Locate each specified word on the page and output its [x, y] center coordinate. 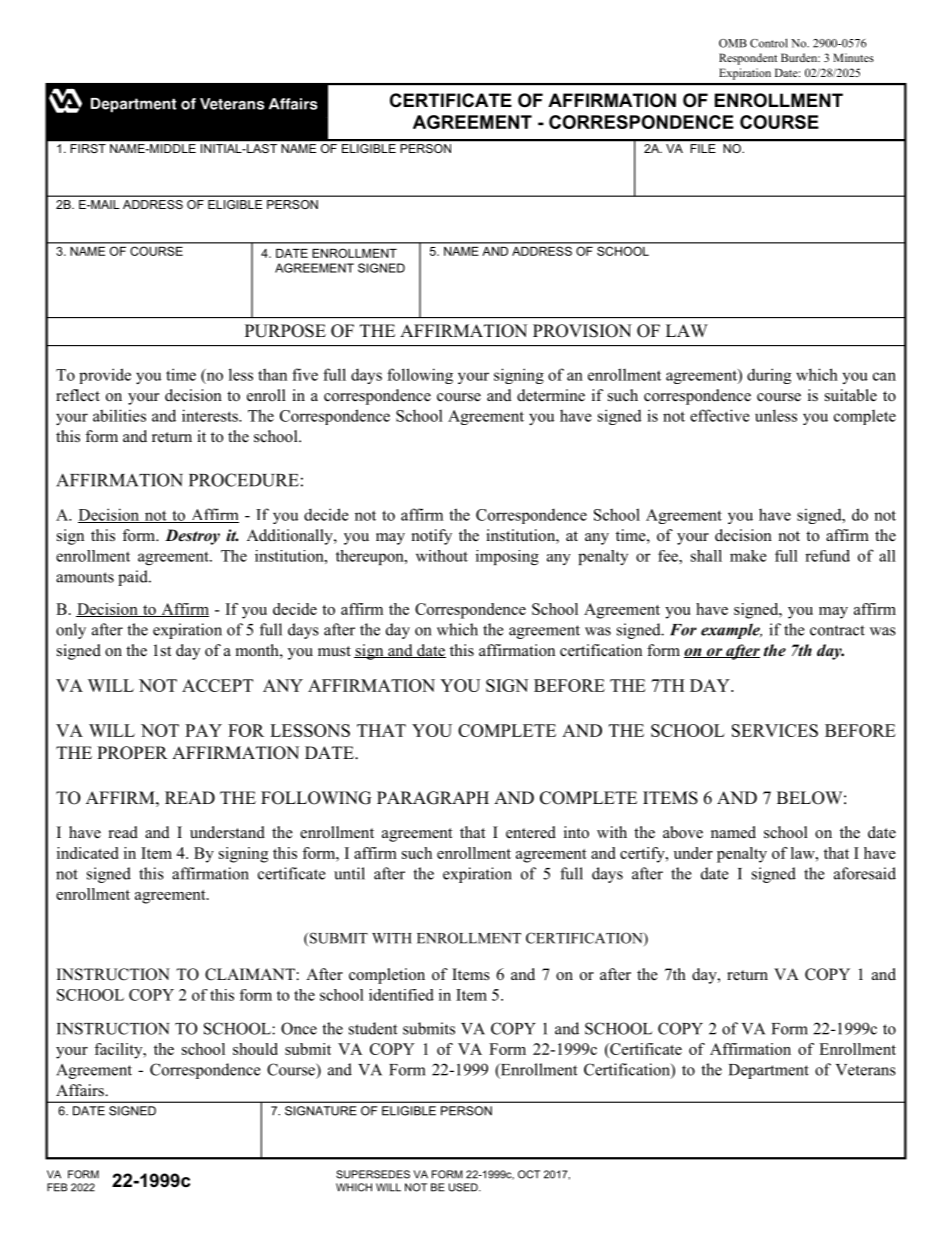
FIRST [88, 148]
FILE [703, 148]
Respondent [748, 59]
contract [837, 630]
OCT [529, 1174]
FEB [57, 1187]
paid [134, 578]
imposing [507, 557]
